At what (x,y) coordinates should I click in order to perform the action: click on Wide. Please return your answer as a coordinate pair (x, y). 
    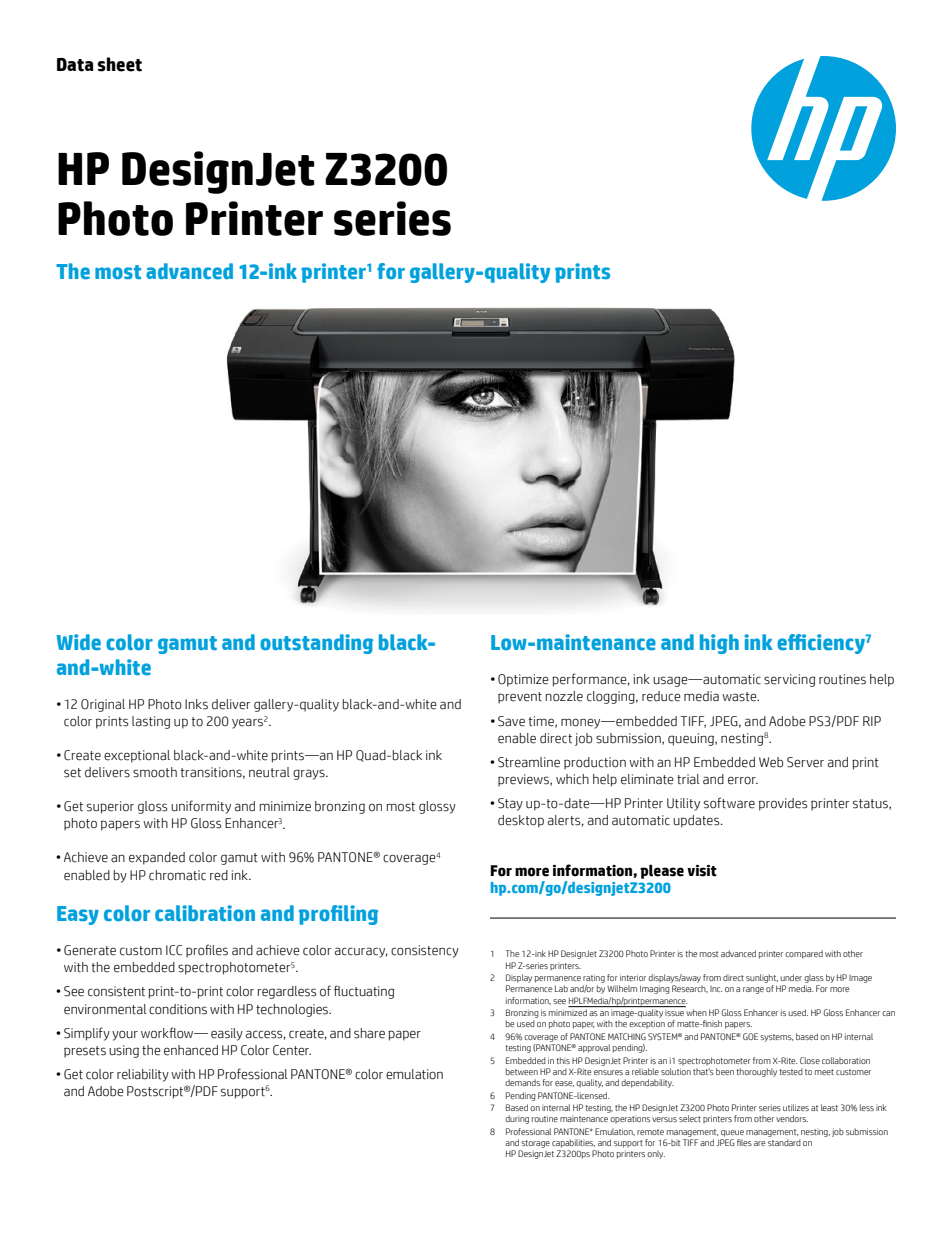
    Looking at the image, I should click on (79, 642).
